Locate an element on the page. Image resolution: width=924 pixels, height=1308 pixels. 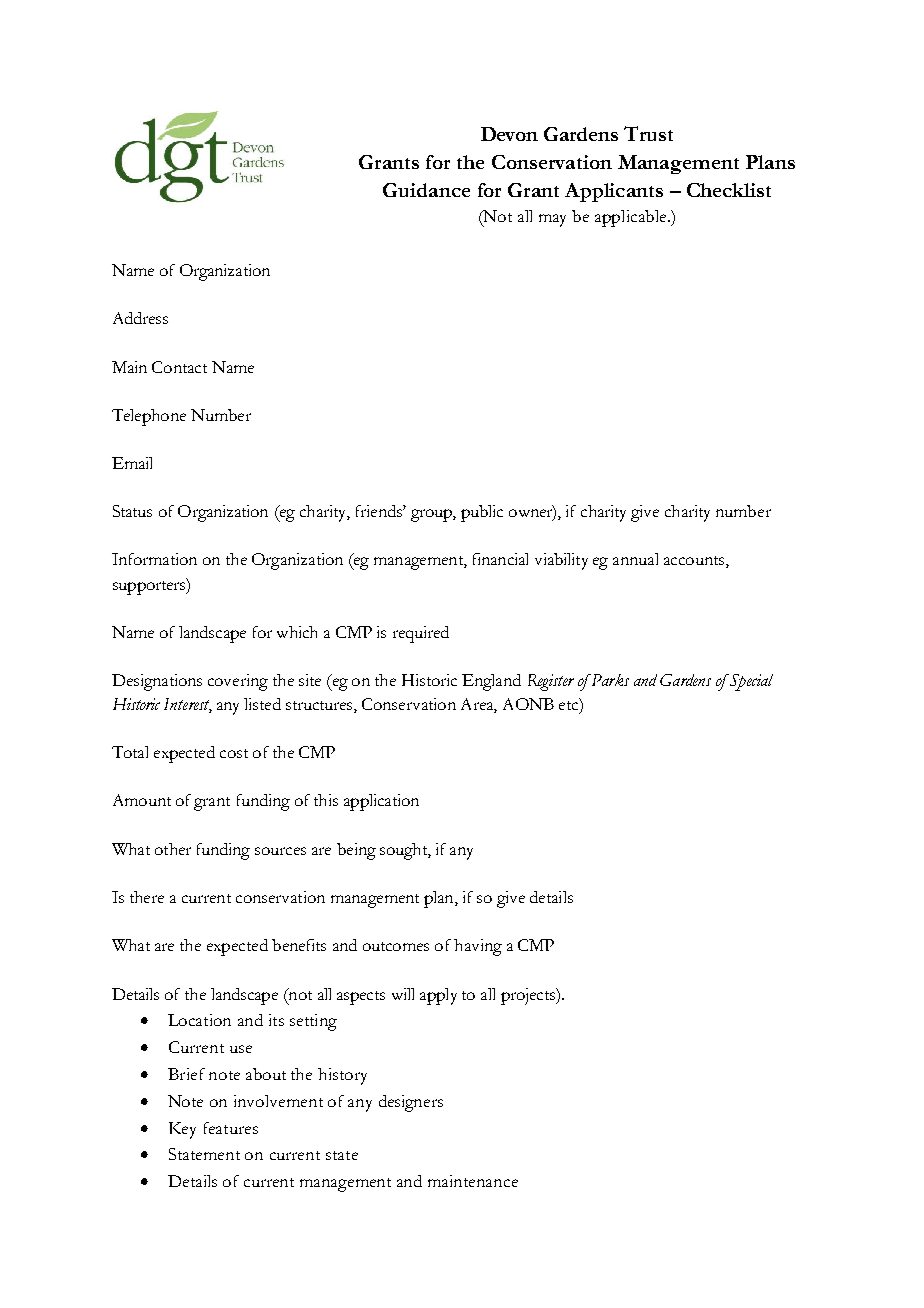
group is located at coordinates (432, 515).
